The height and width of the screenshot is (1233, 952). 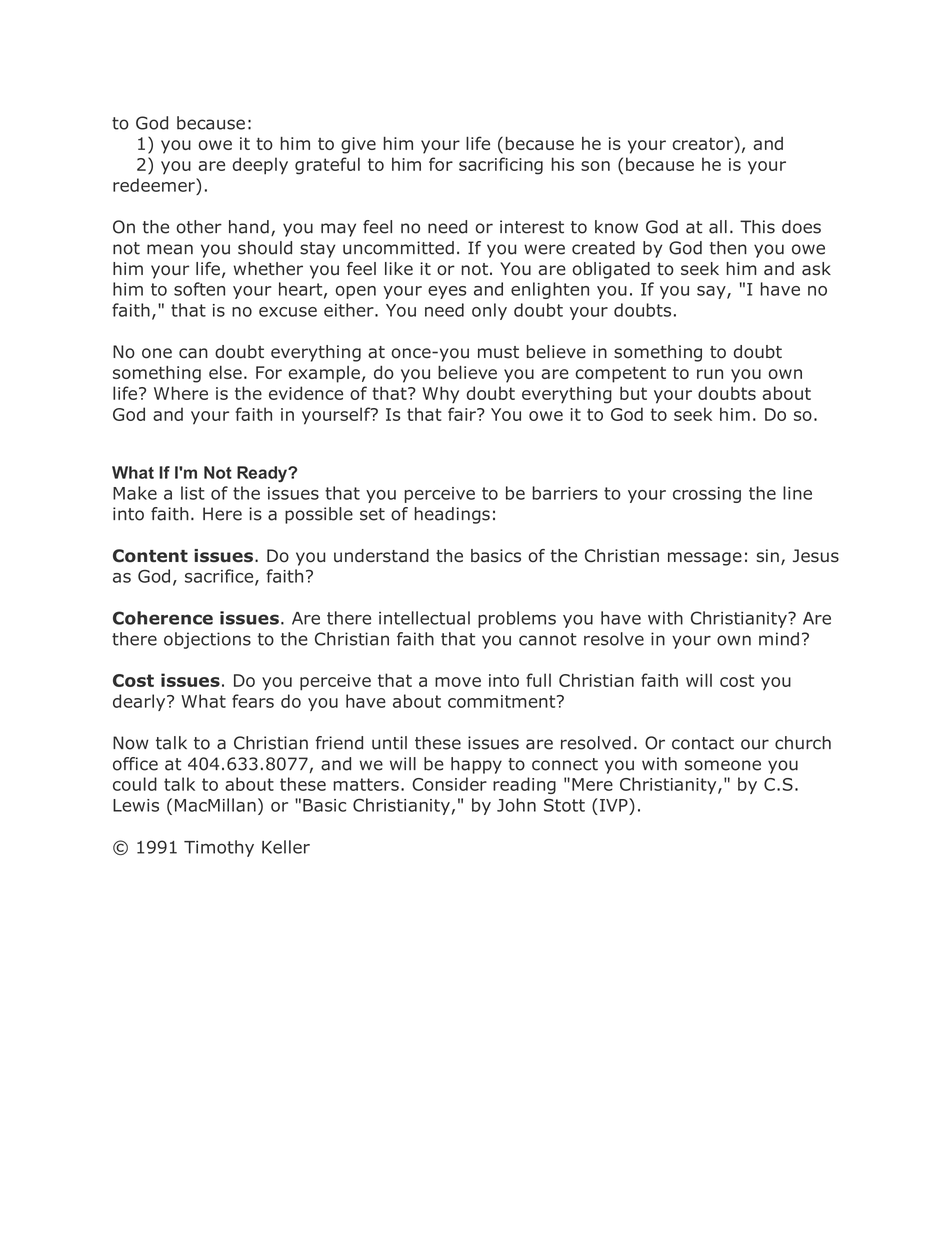 What do you see at coordinates (501, 166) in the screenshot?
I see `sacrificing` at bounding box center [501, 166].
